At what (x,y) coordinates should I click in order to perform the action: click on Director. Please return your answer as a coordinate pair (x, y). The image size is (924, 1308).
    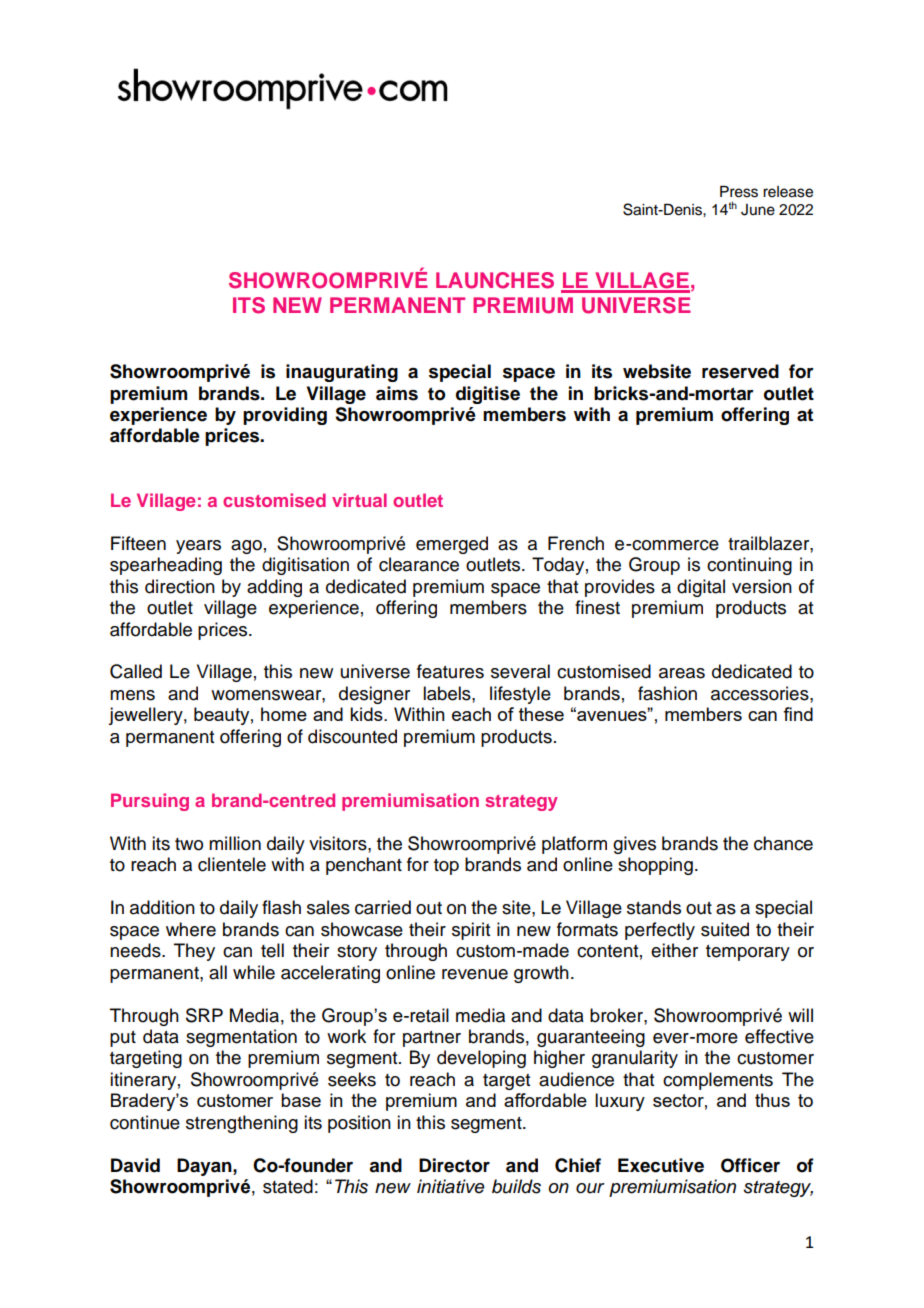
    Looking at the image, I should click on (454, 1165).
